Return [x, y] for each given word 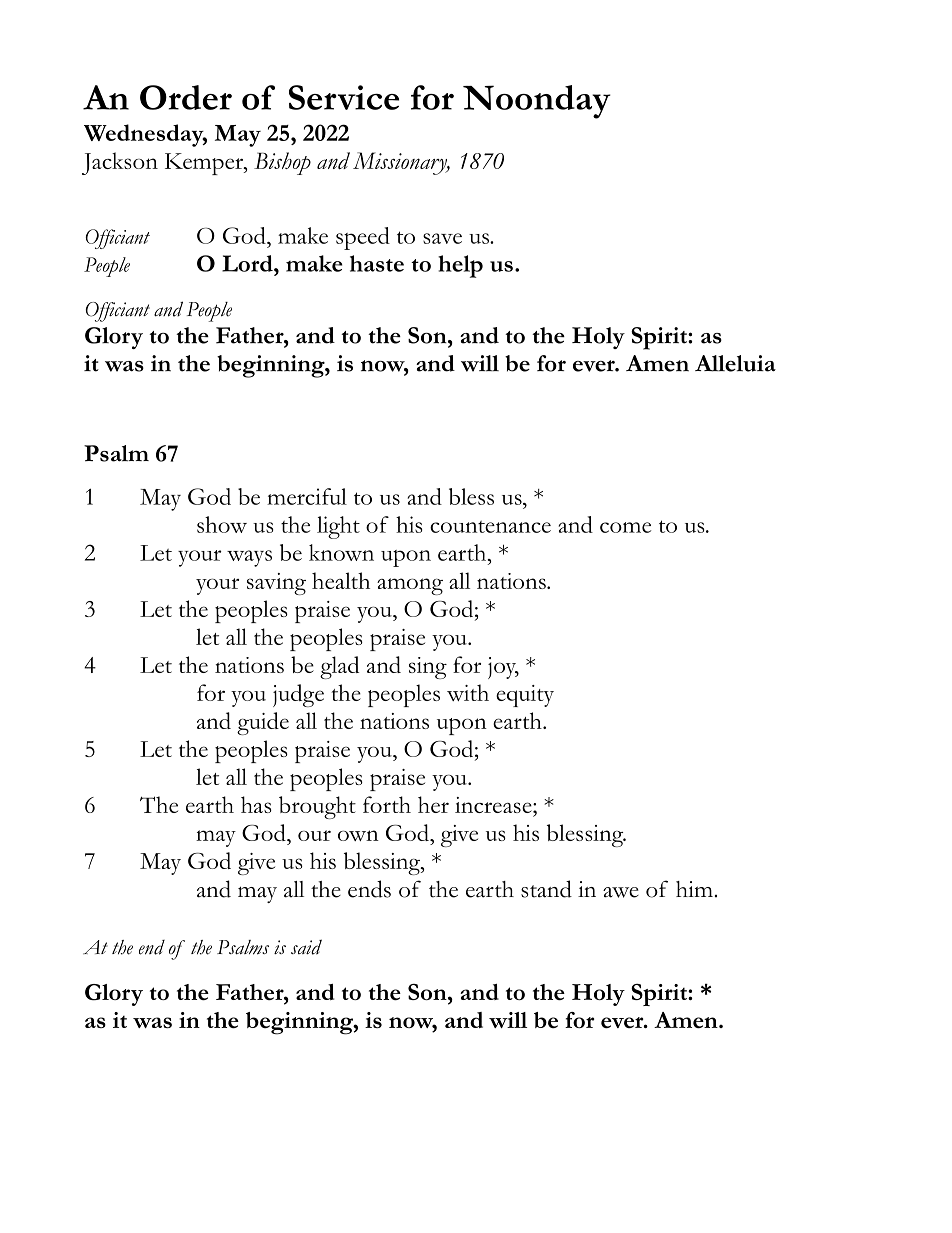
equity [525, 696]
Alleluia [735, 363]
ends [369, 889]
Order [186, 97]
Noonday [537, 102]
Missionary [401, 163]
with [468, 692]
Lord [248, 263]
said [306, 947]
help [460, 266]
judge [298, 695]
